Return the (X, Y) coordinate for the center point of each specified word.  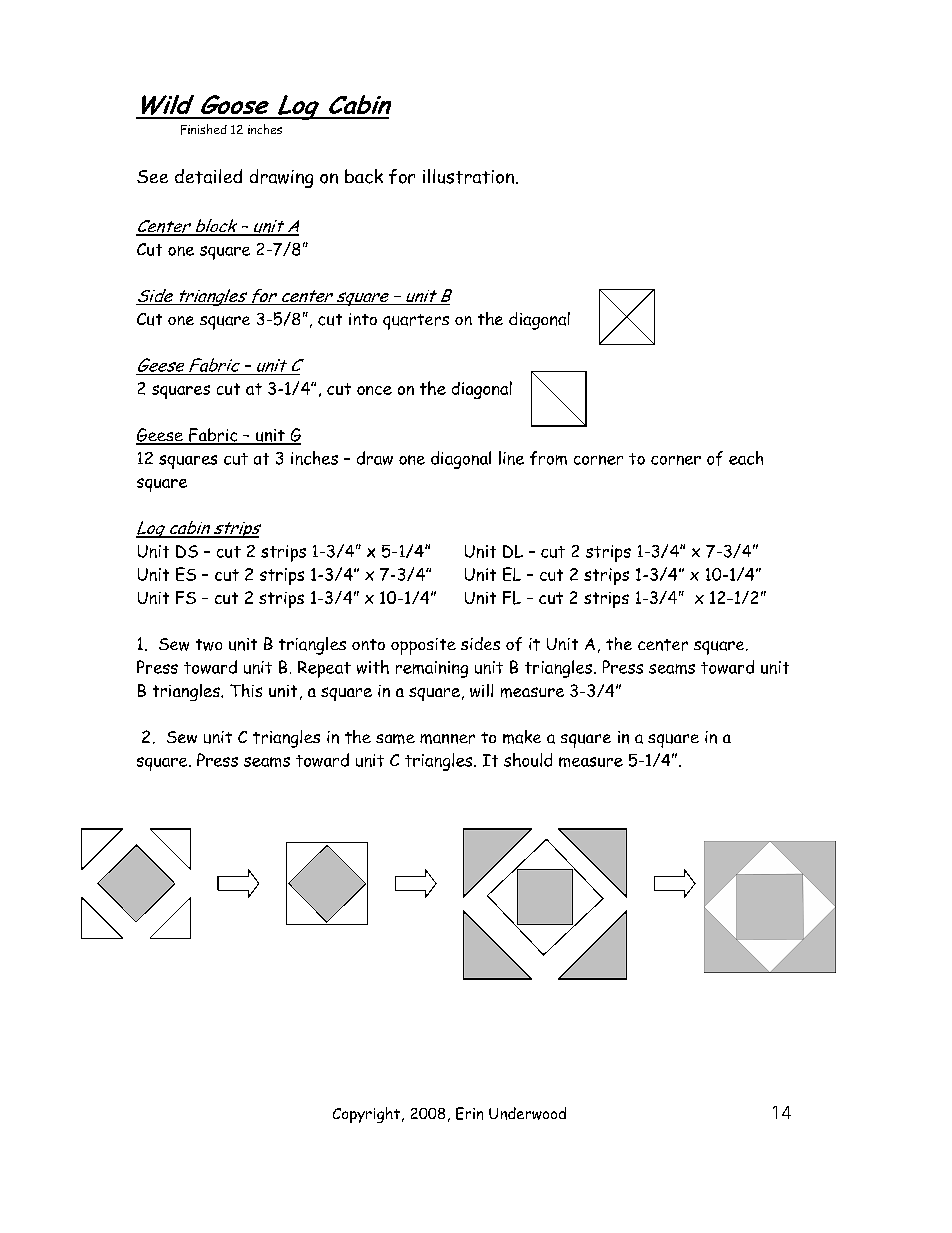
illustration (468, 176)
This (246, 690)
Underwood (527, 1113)
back (364, 176)
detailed (208, 176)
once (374, 390)
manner (447, 739)
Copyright (366, 1115)
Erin (469, 1113)
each (746, 458)
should (528, 760)
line (511, 458)
